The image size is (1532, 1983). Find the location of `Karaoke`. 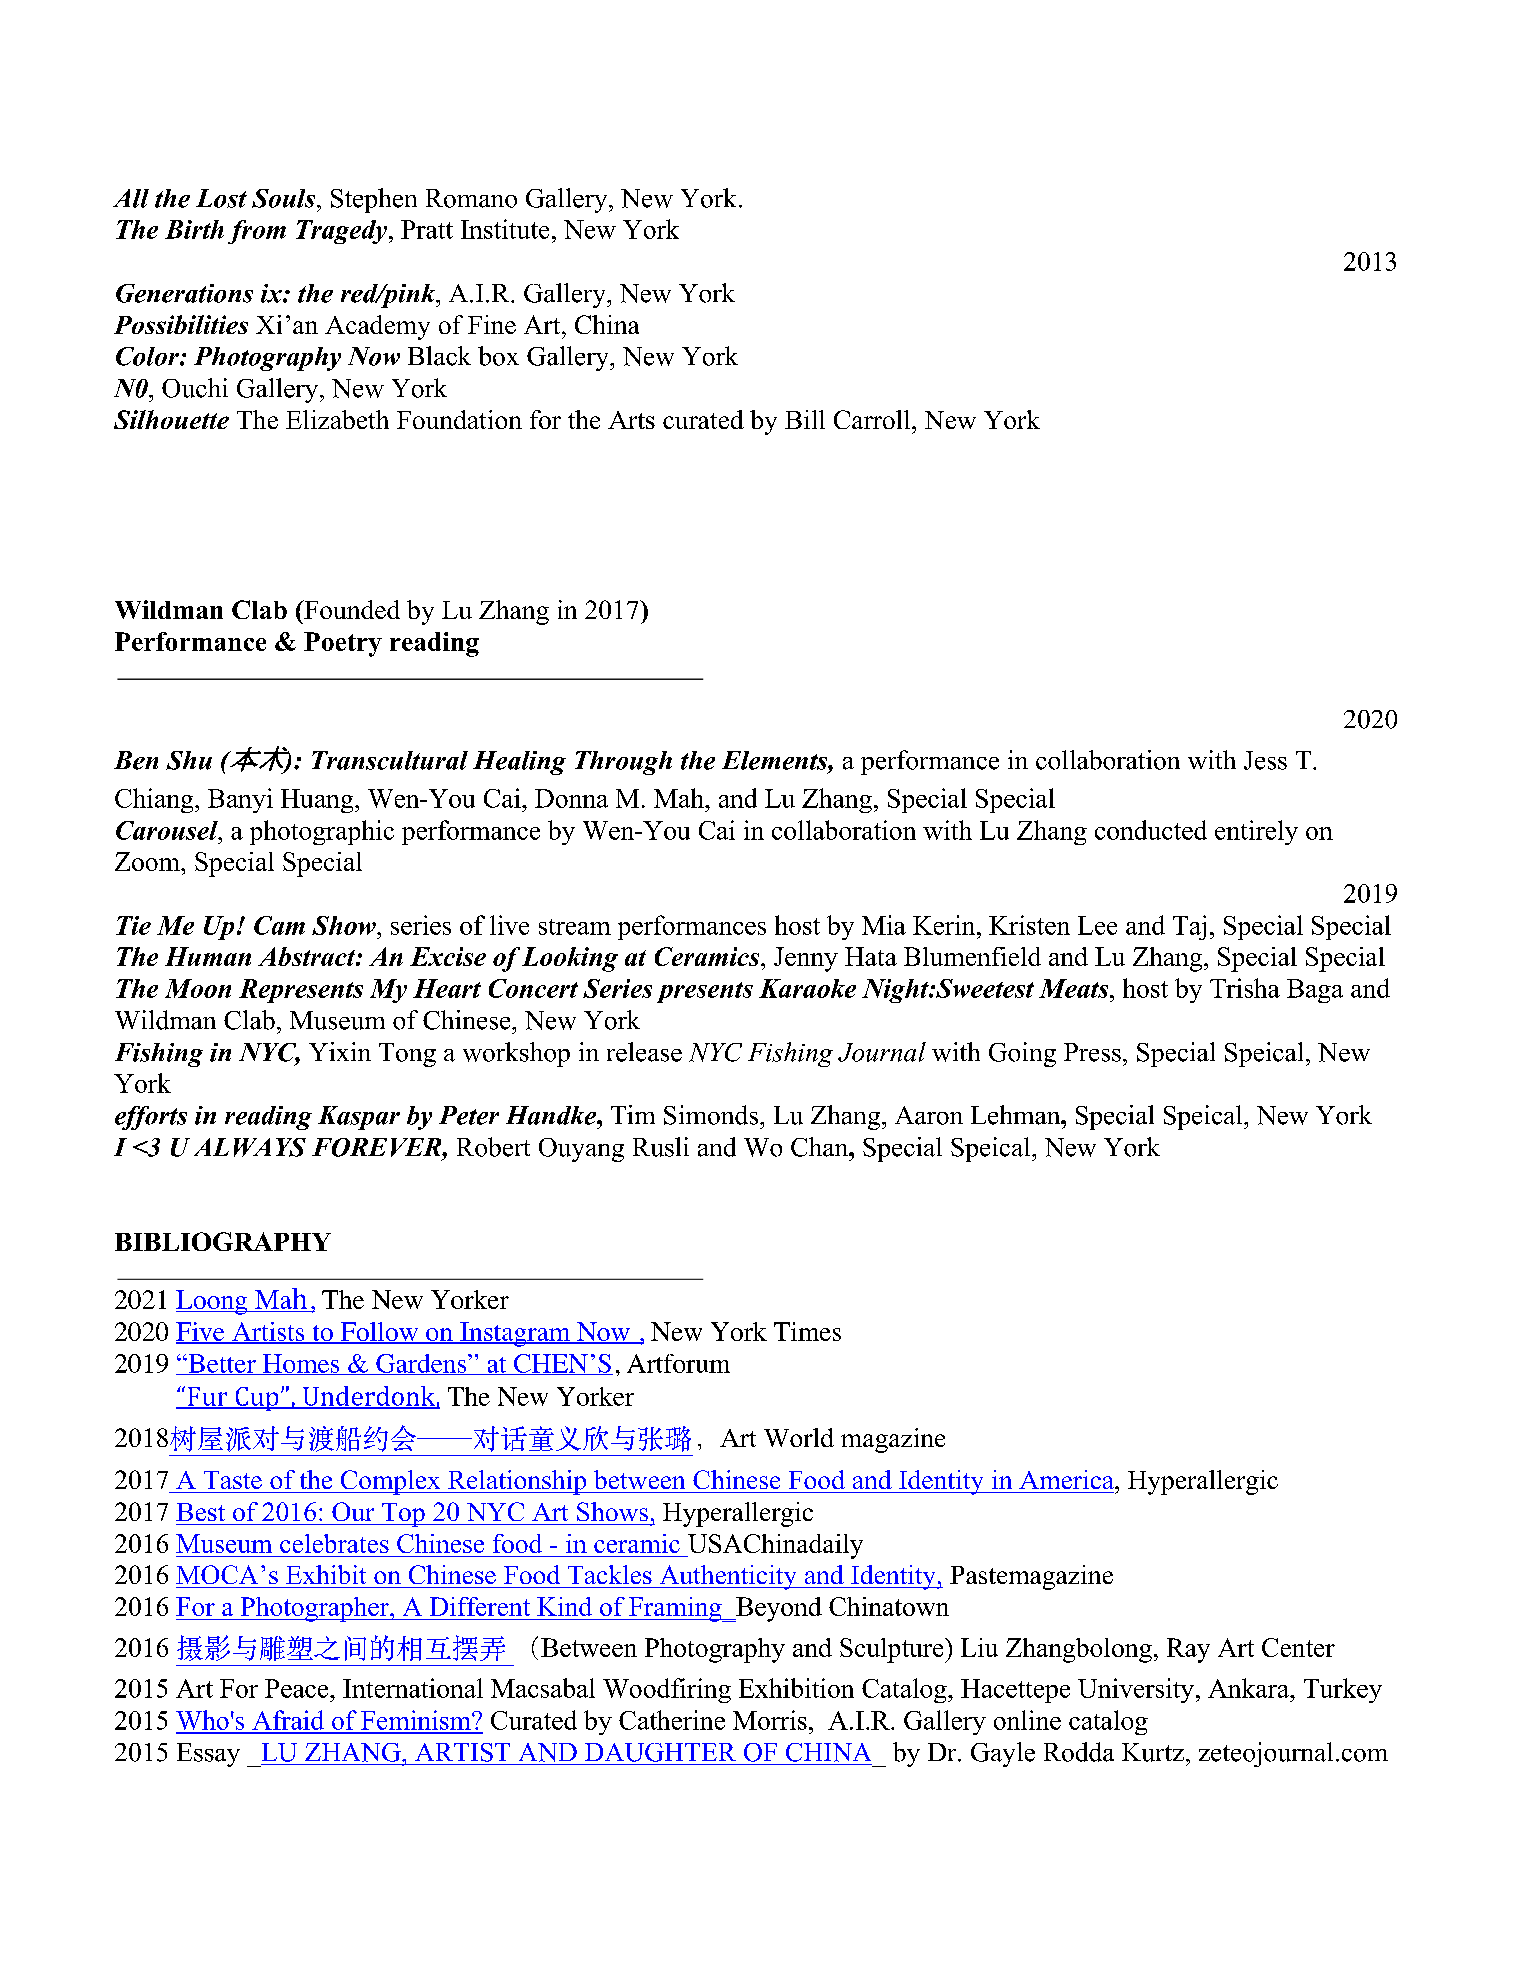

Karaoke is located at coordinates (807, 988).
